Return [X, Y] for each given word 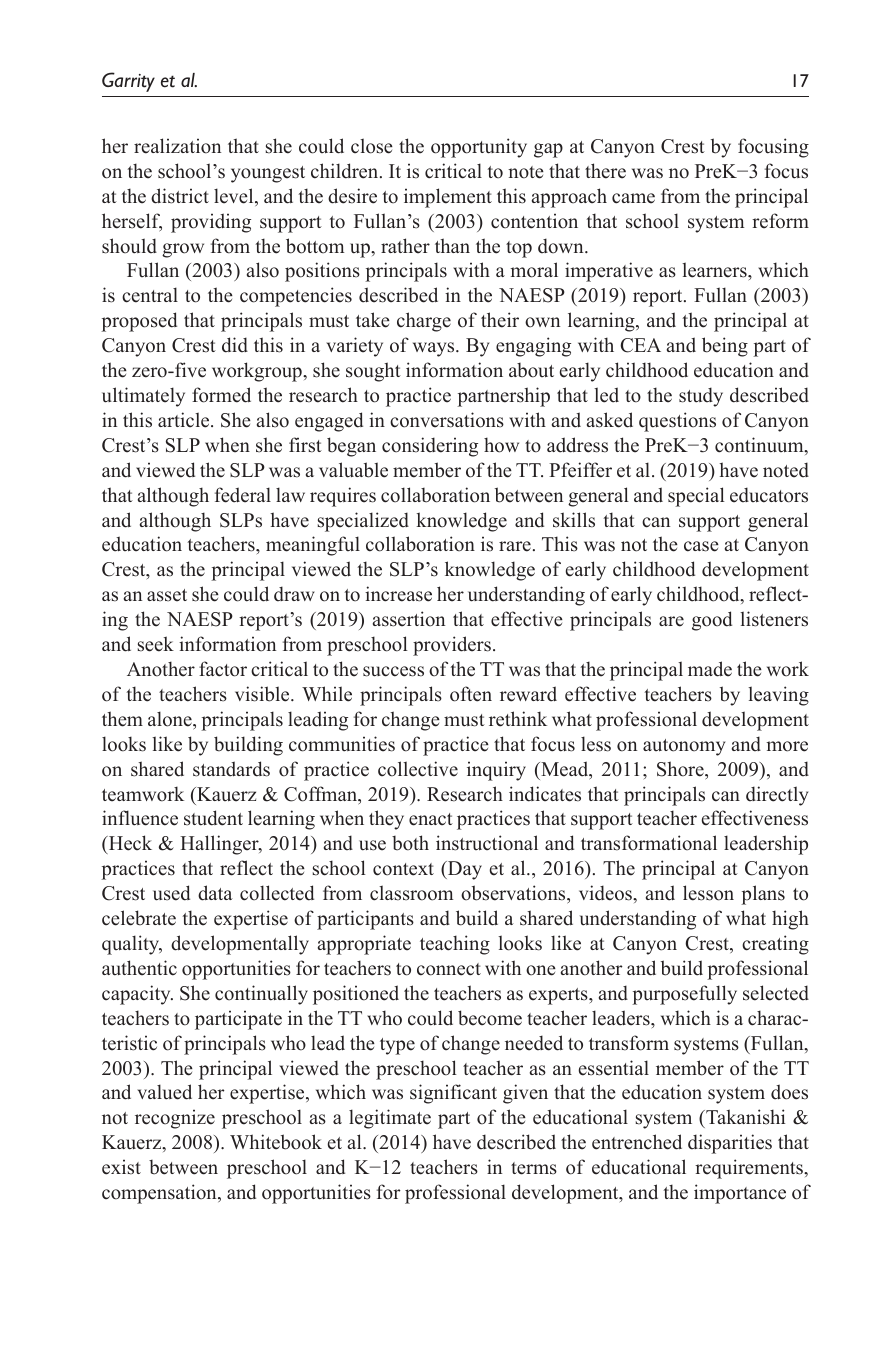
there [605, 171]
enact [431, 819]
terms [534, 1168]
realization [177, 146]
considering [430, 447]
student [213, 818]
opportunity [479, 148]
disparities [730, 1144]
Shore [681, 769]
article [185, 420]
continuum [760, 446]
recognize [175, 1119]
